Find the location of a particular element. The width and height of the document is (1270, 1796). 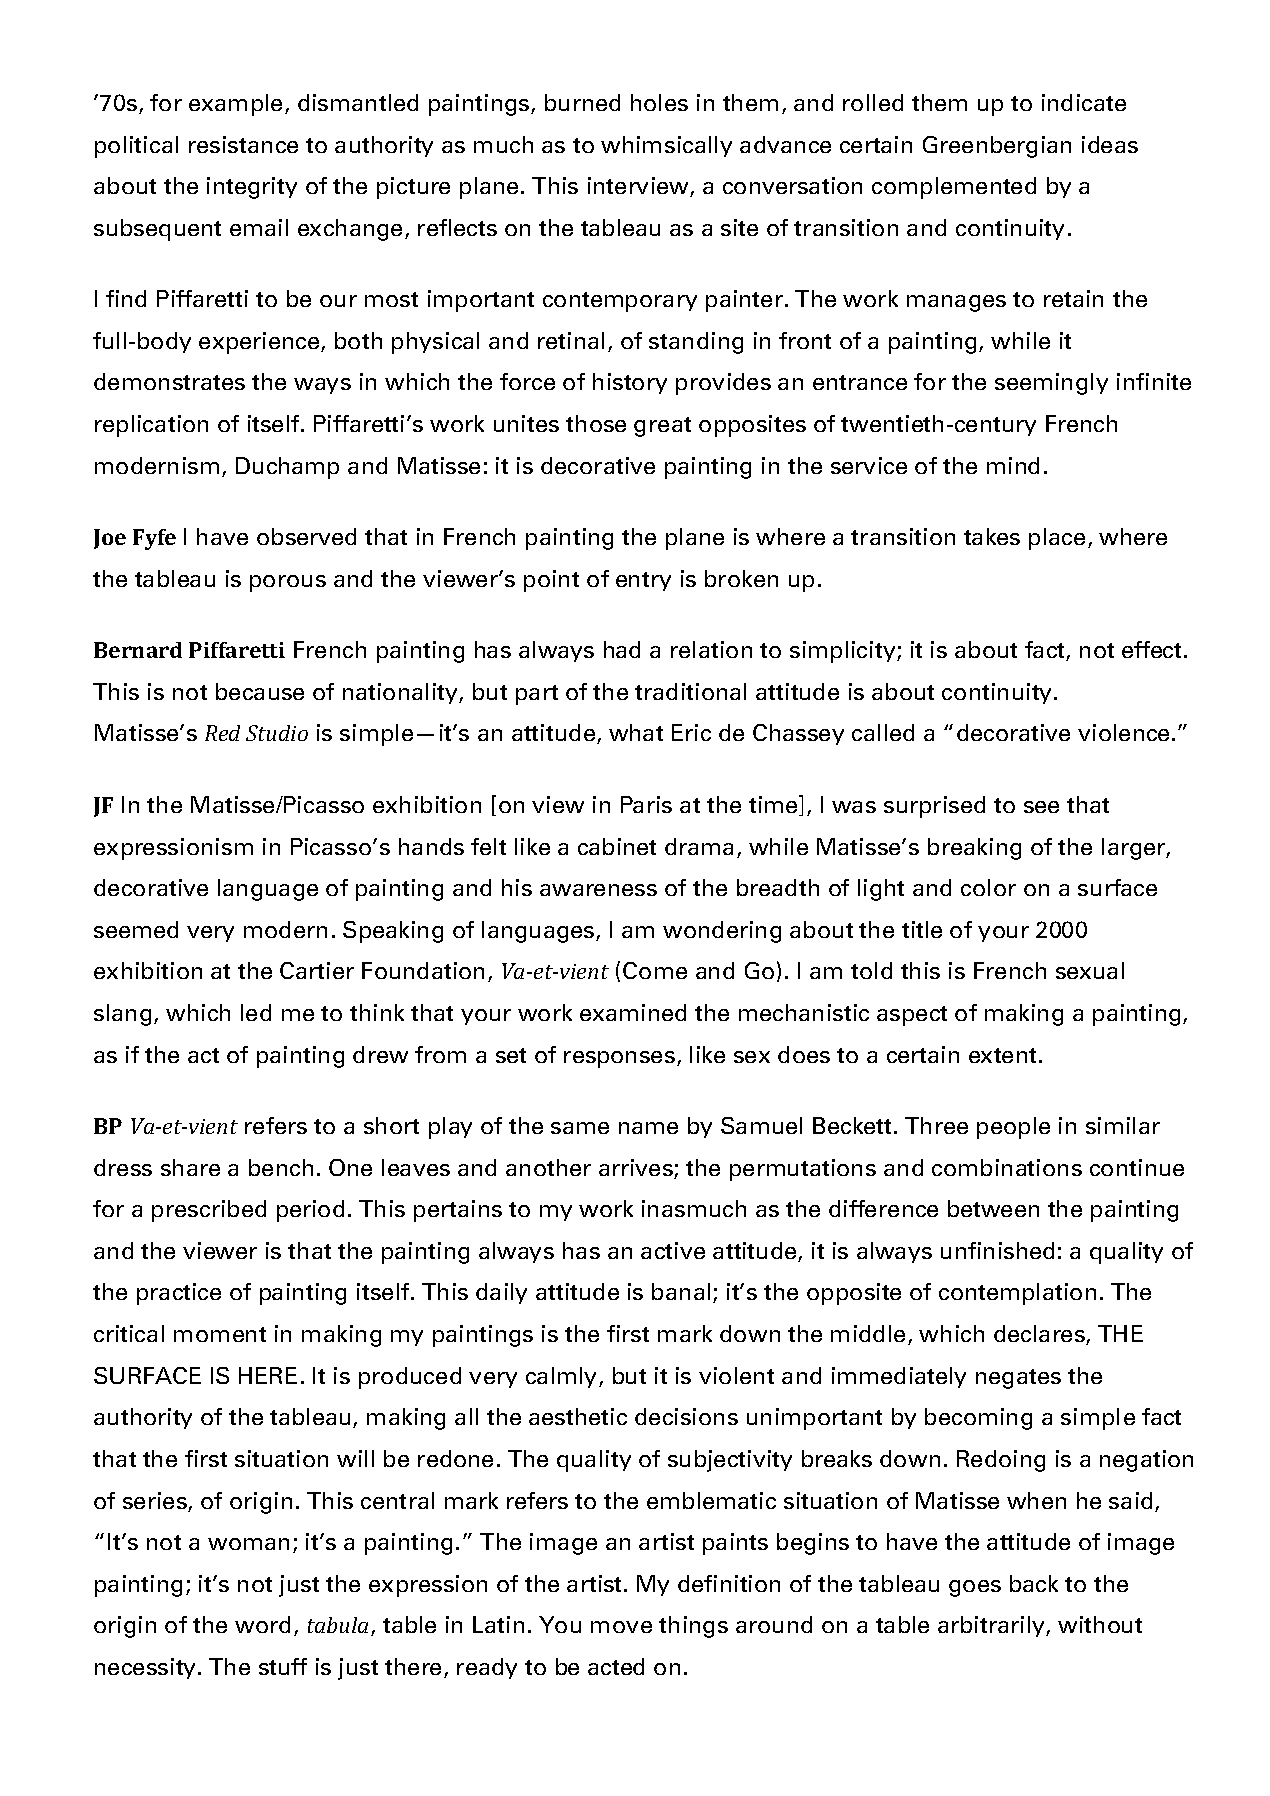

word is located at coordinates (262, 1624).
